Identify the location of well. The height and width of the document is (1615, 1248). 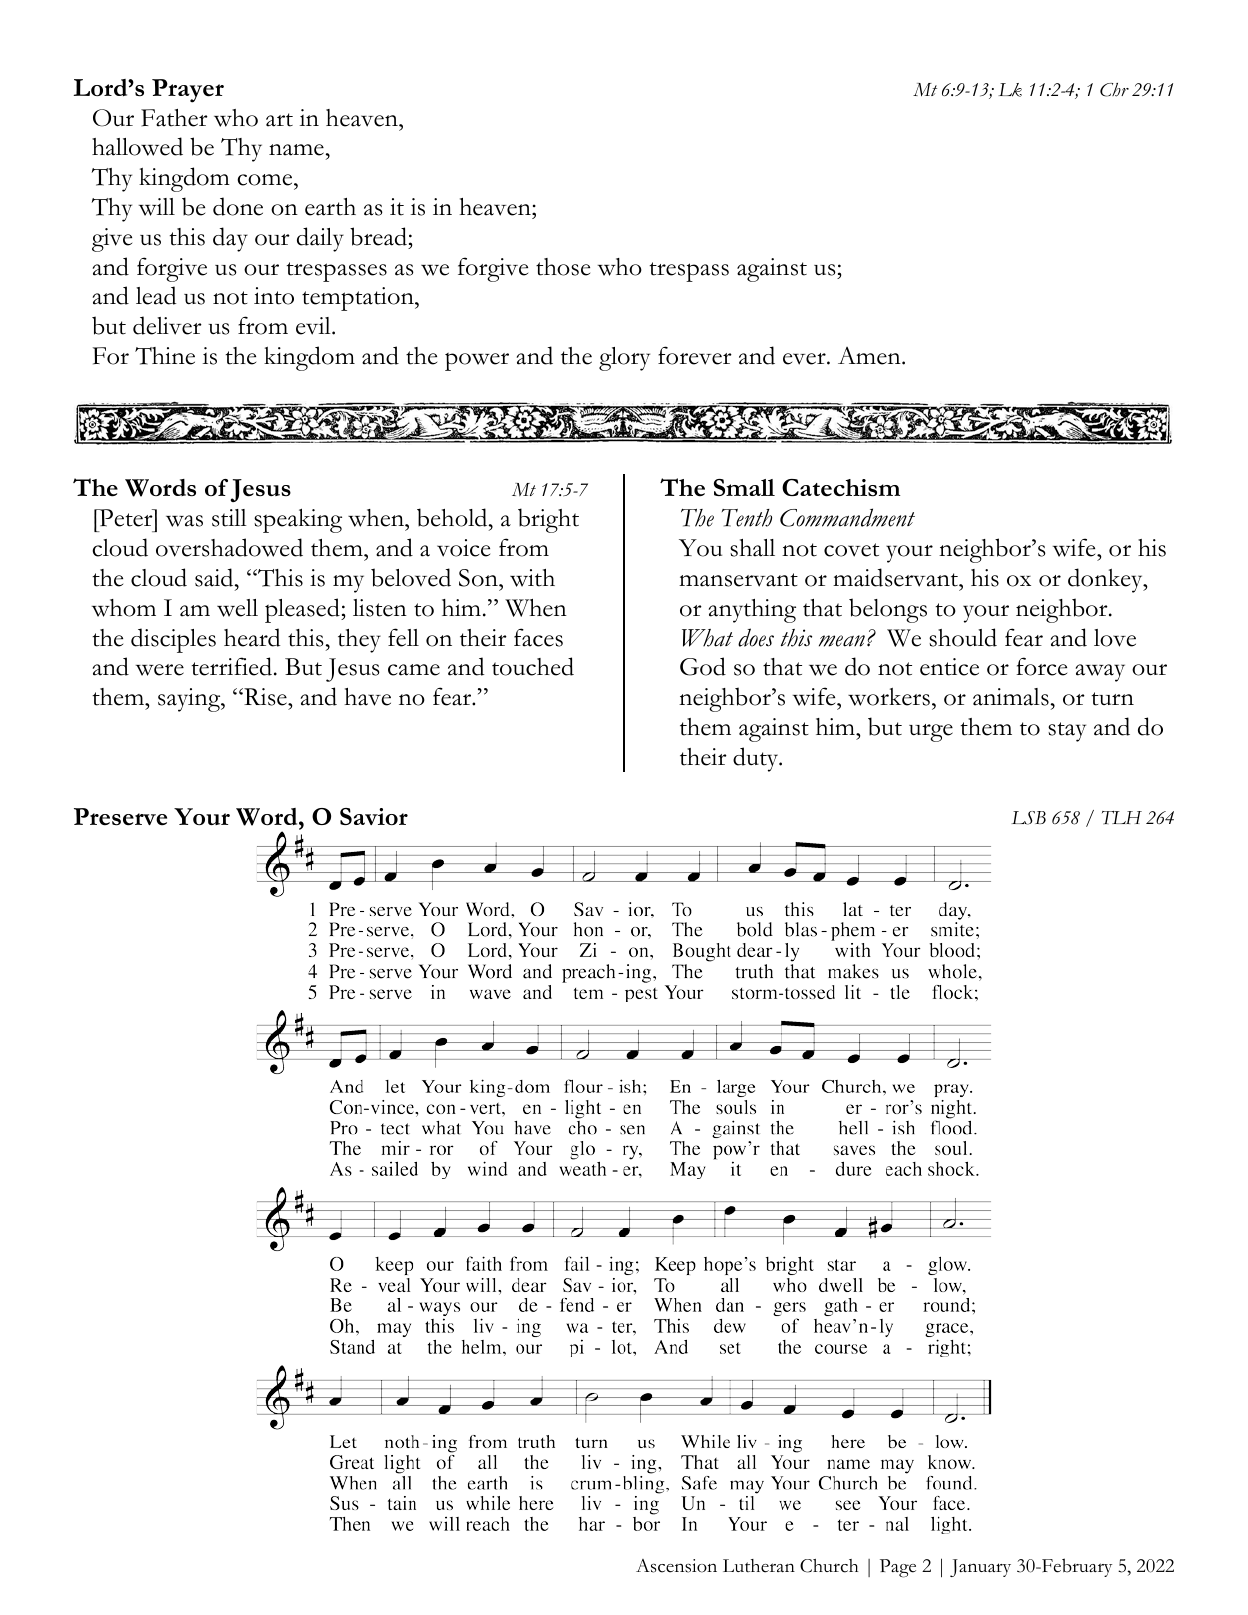
(237, 608).
